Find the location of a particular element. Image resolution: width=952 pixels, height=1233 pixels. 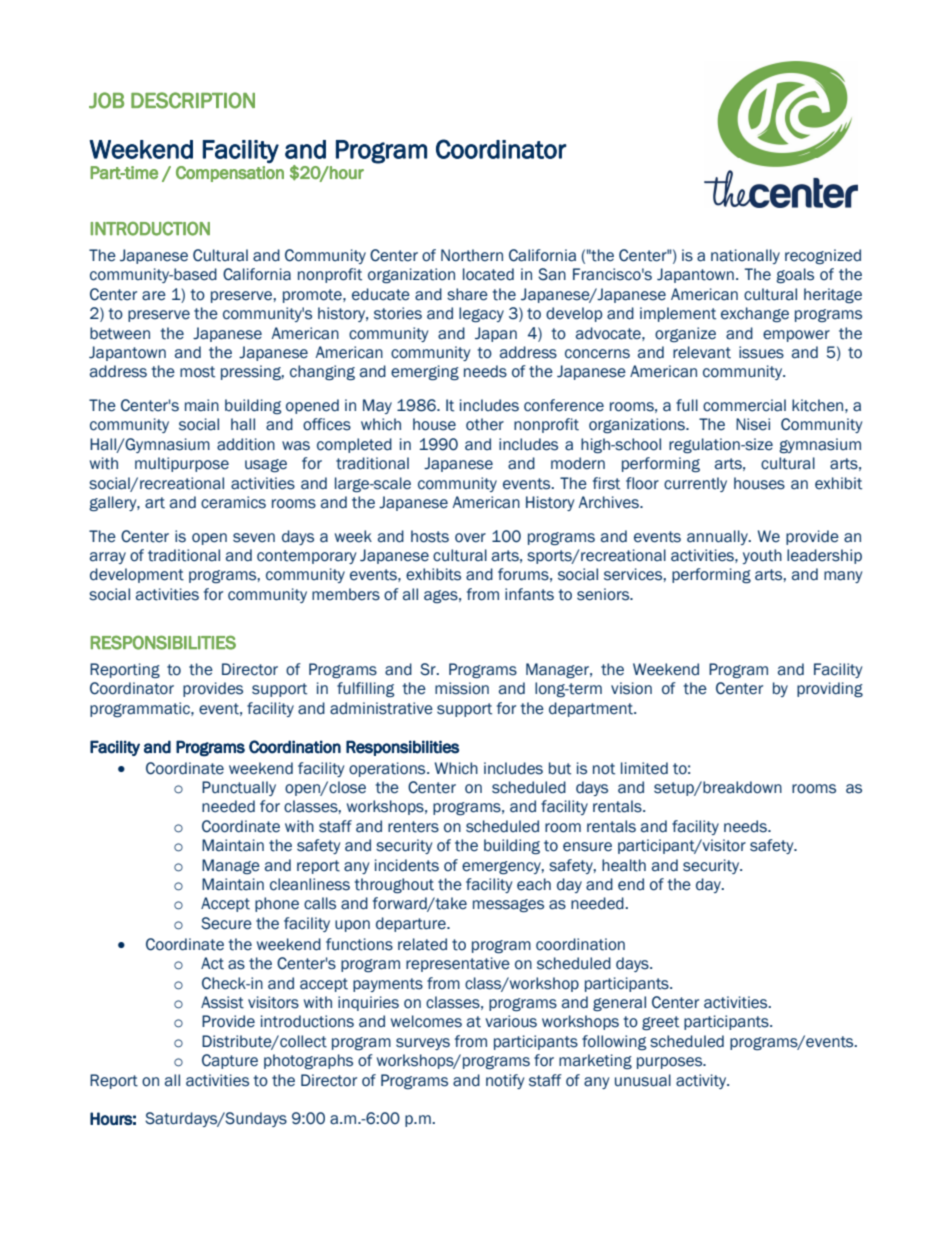

mission is located at coordinates (462, 688).
